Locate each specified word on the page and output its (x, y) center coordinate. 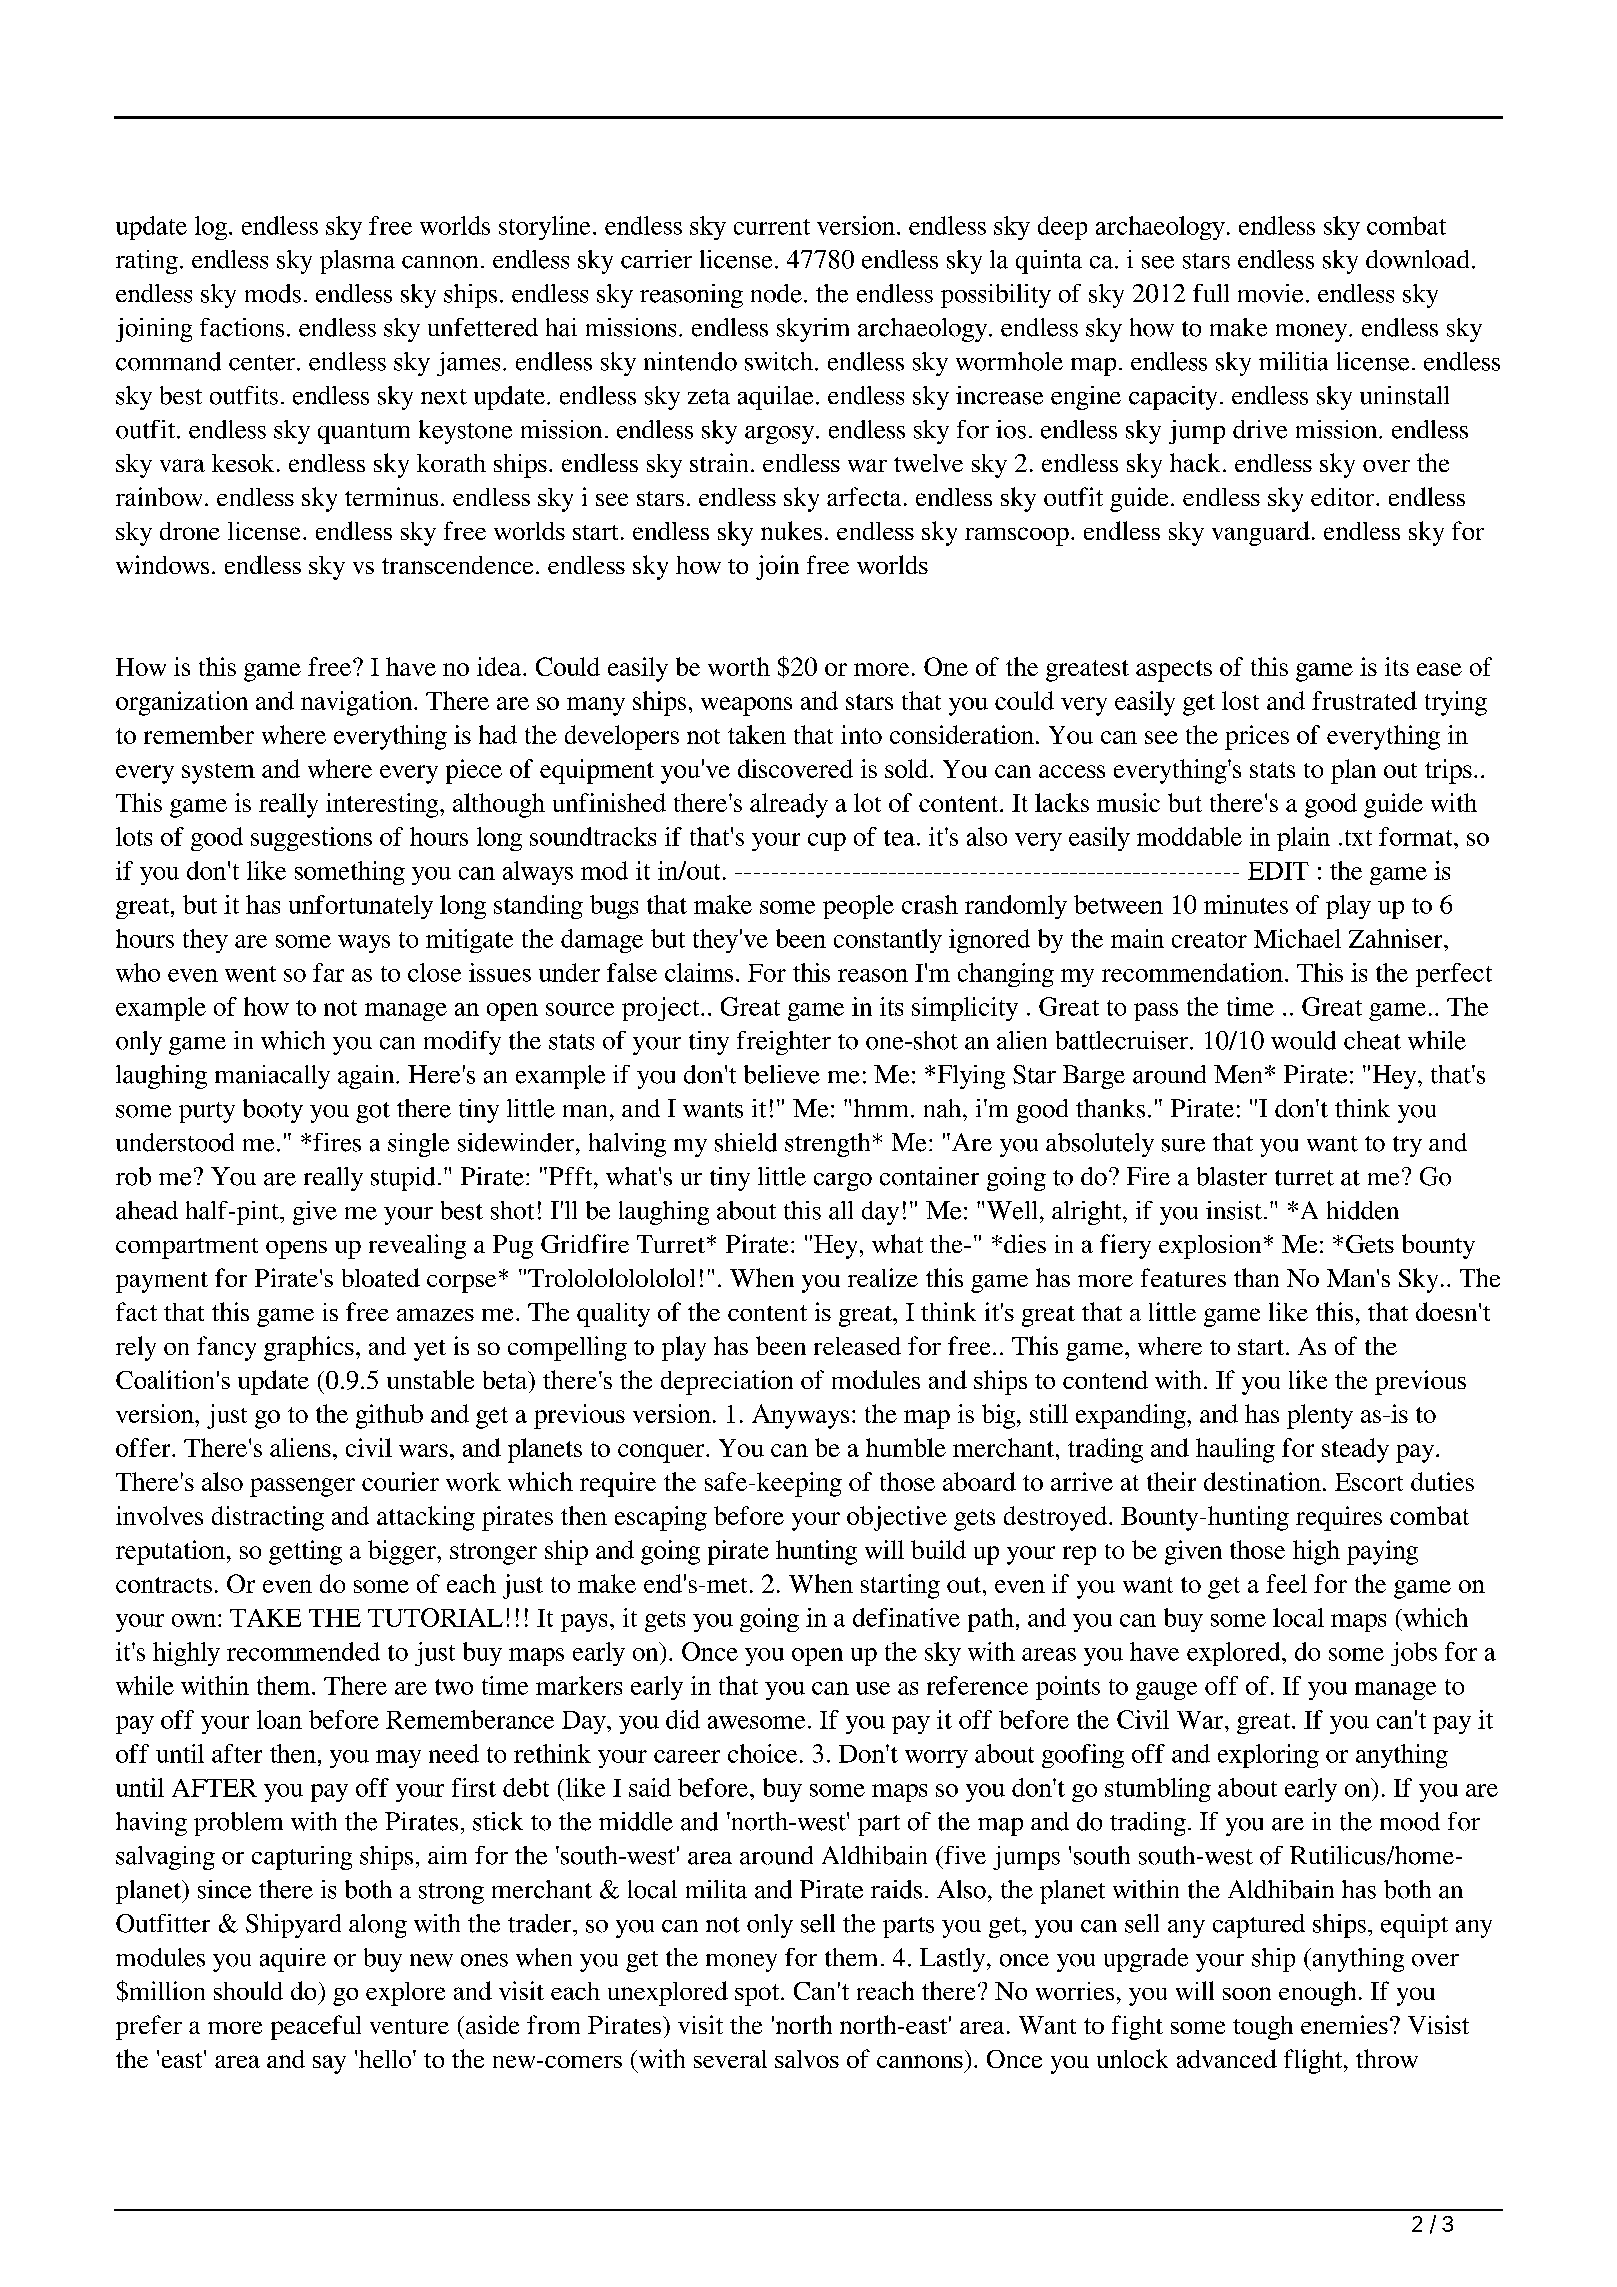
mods (273, 293)
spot (758, 1995)
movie (1270, 293)
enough (1317, 1993)
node (776, 293)
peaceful (316, 2027)
